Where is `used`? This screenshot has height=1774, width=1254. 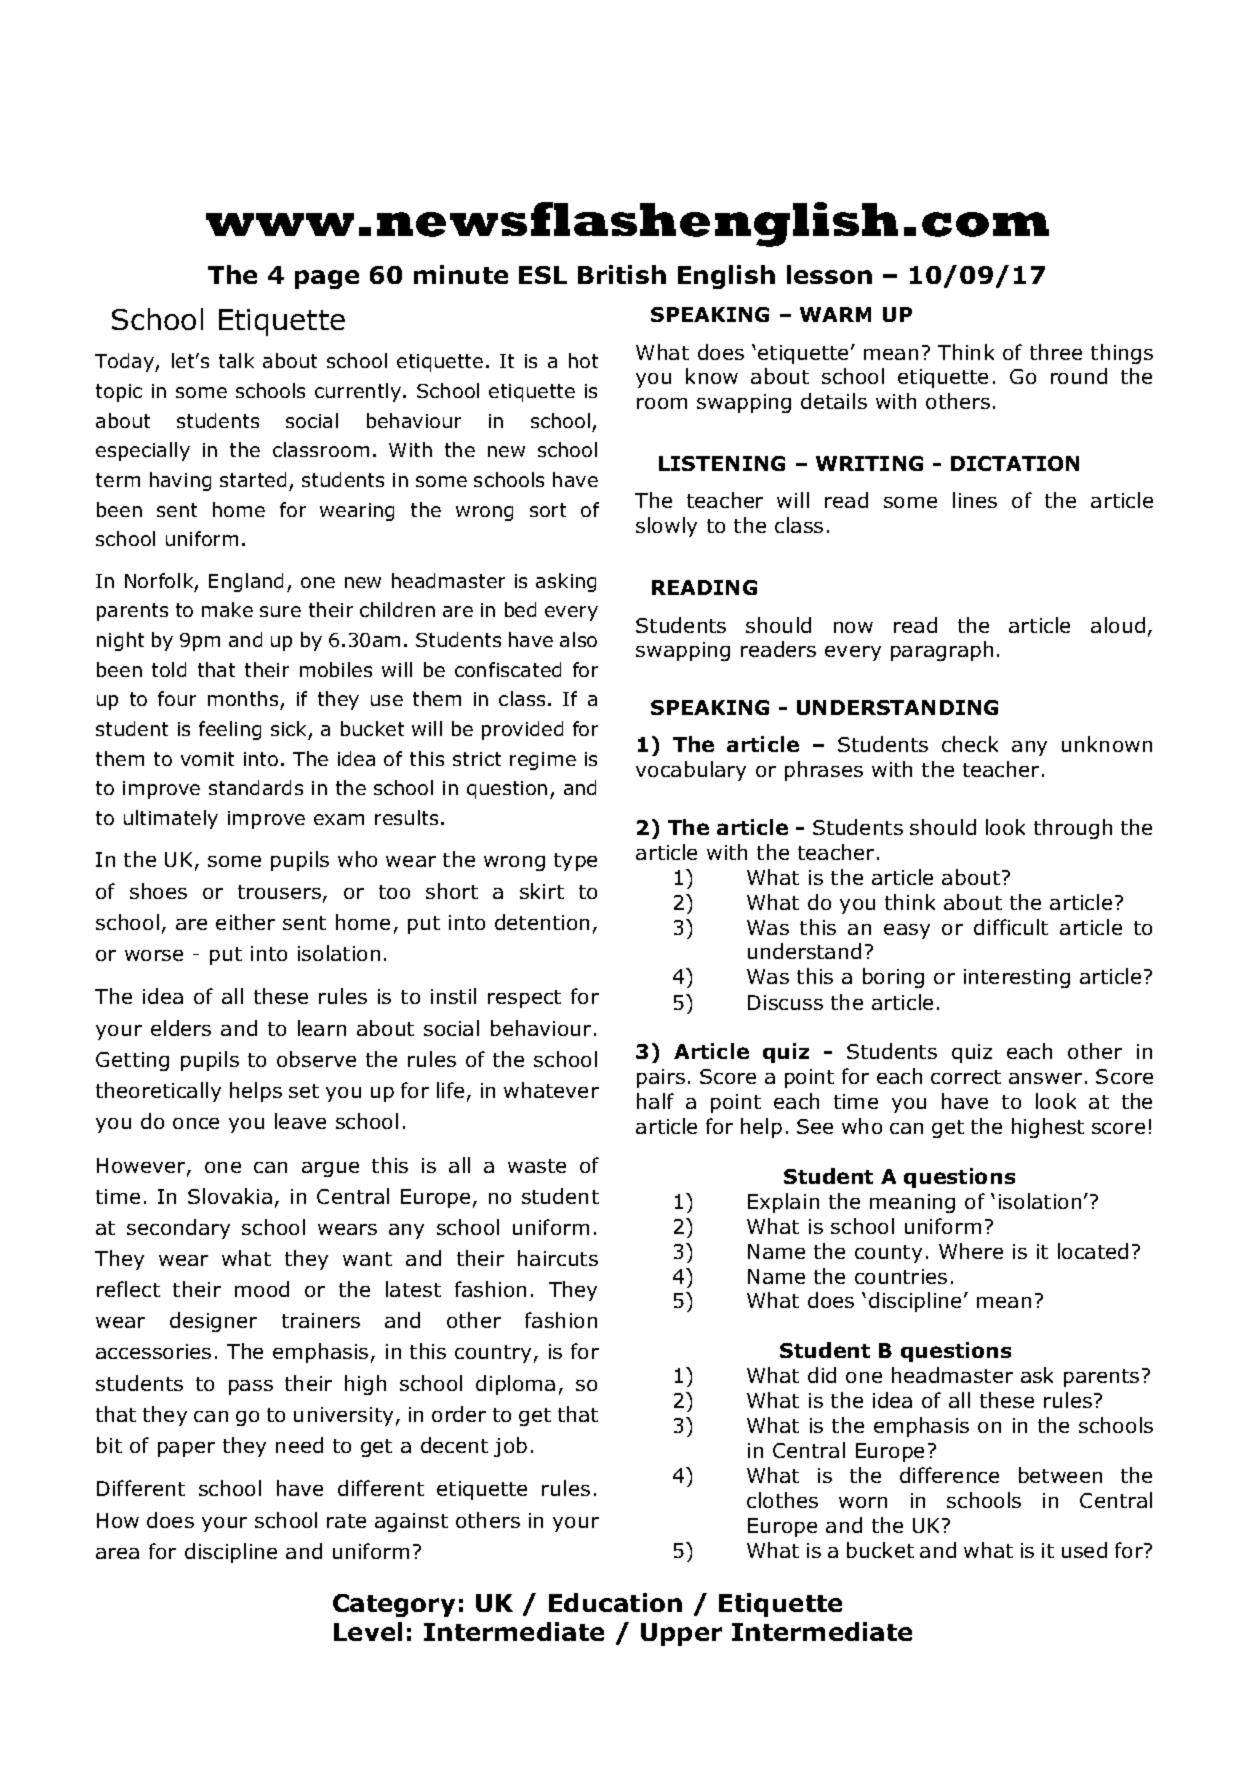 used is located at coordinates (1084, 1550).
